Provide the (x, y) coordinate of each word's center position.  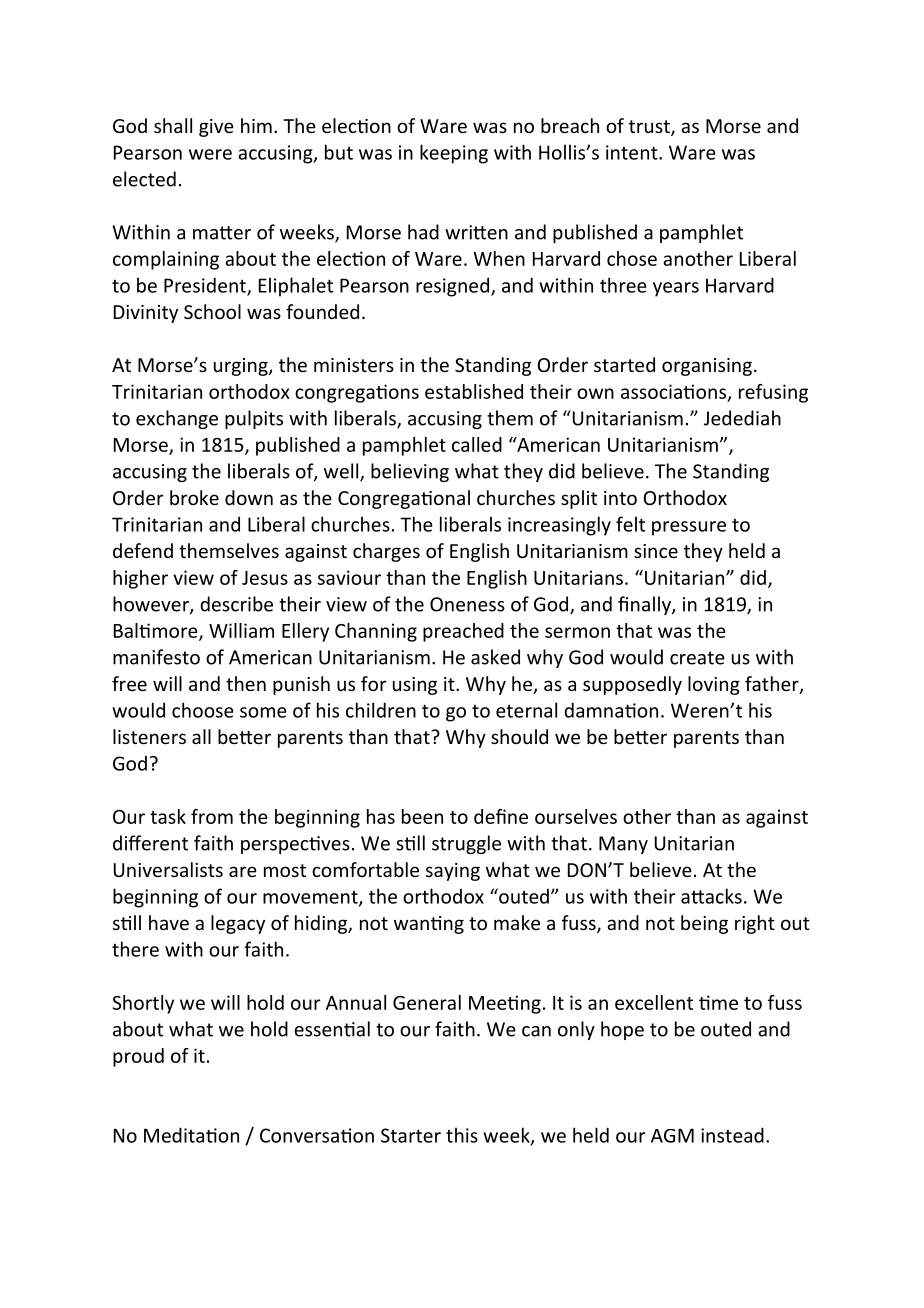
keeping (454, 154)
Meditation (191, 1135)
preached (463, 632)
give (216, 128)
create (697, 658)
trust (650, 128)
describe (236, 604)
